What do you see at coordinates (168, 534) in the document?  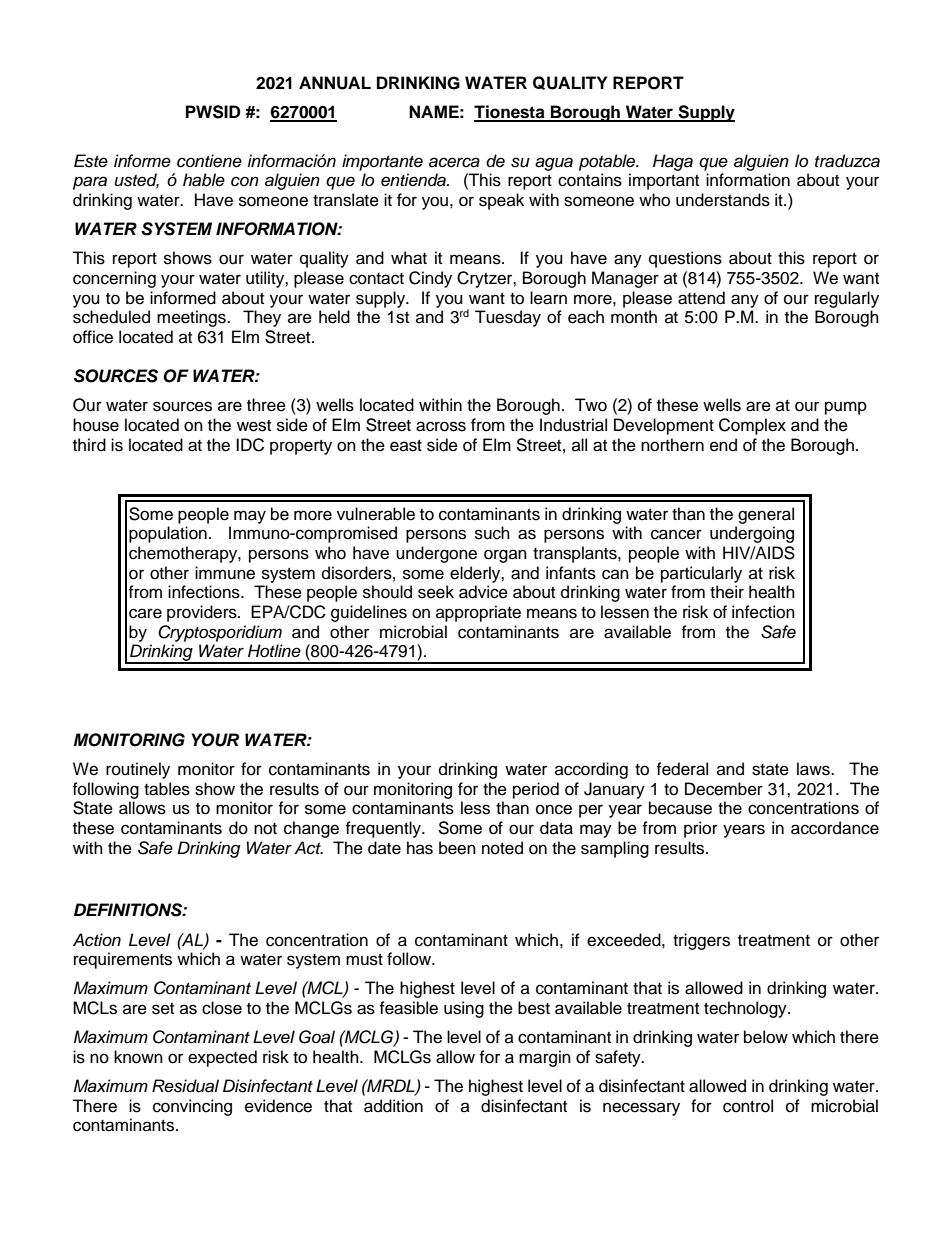 I see `population` at bounding box center [168, 534].
